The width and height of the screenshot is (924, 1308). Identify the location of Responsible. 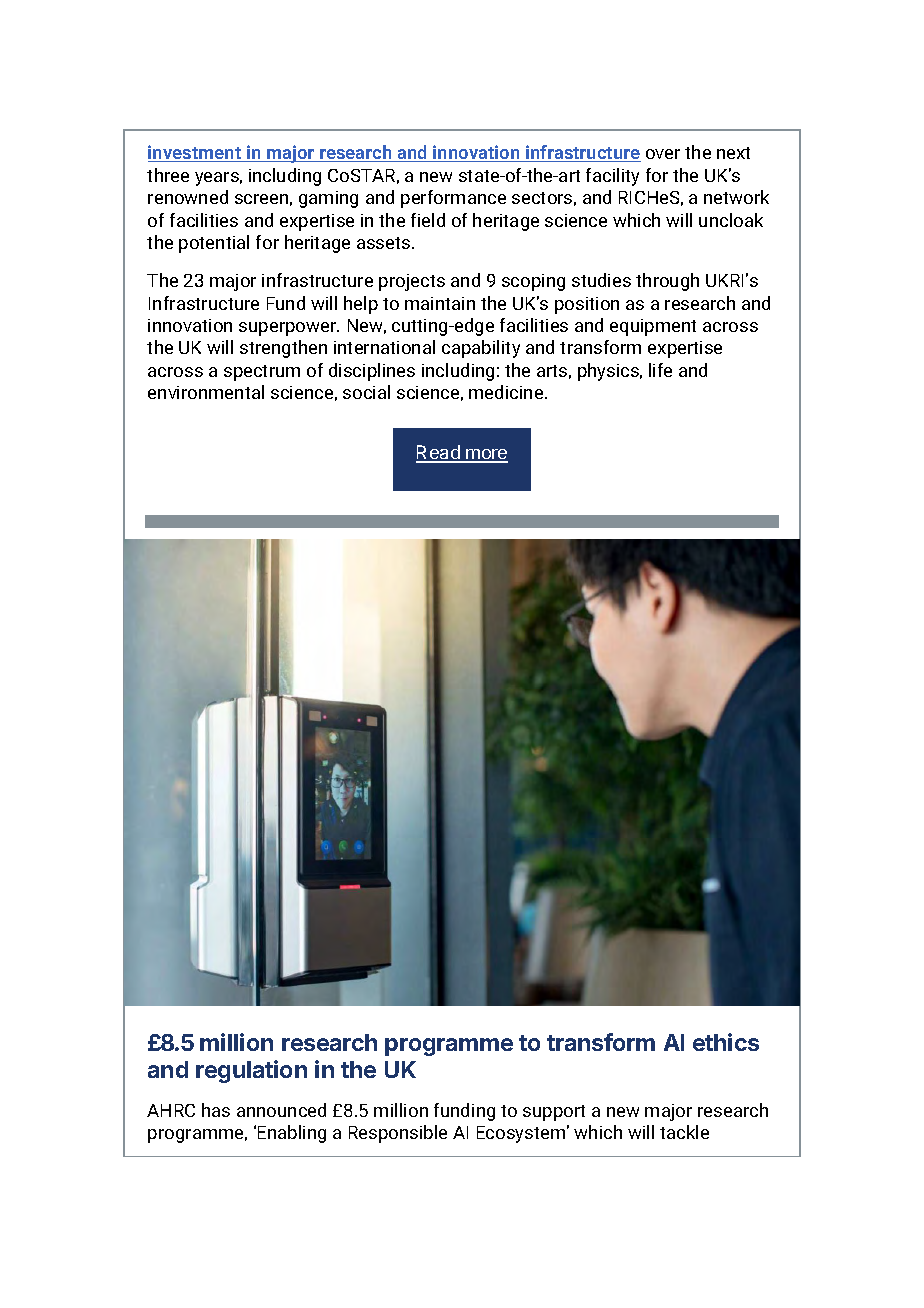
(398, 1134).
